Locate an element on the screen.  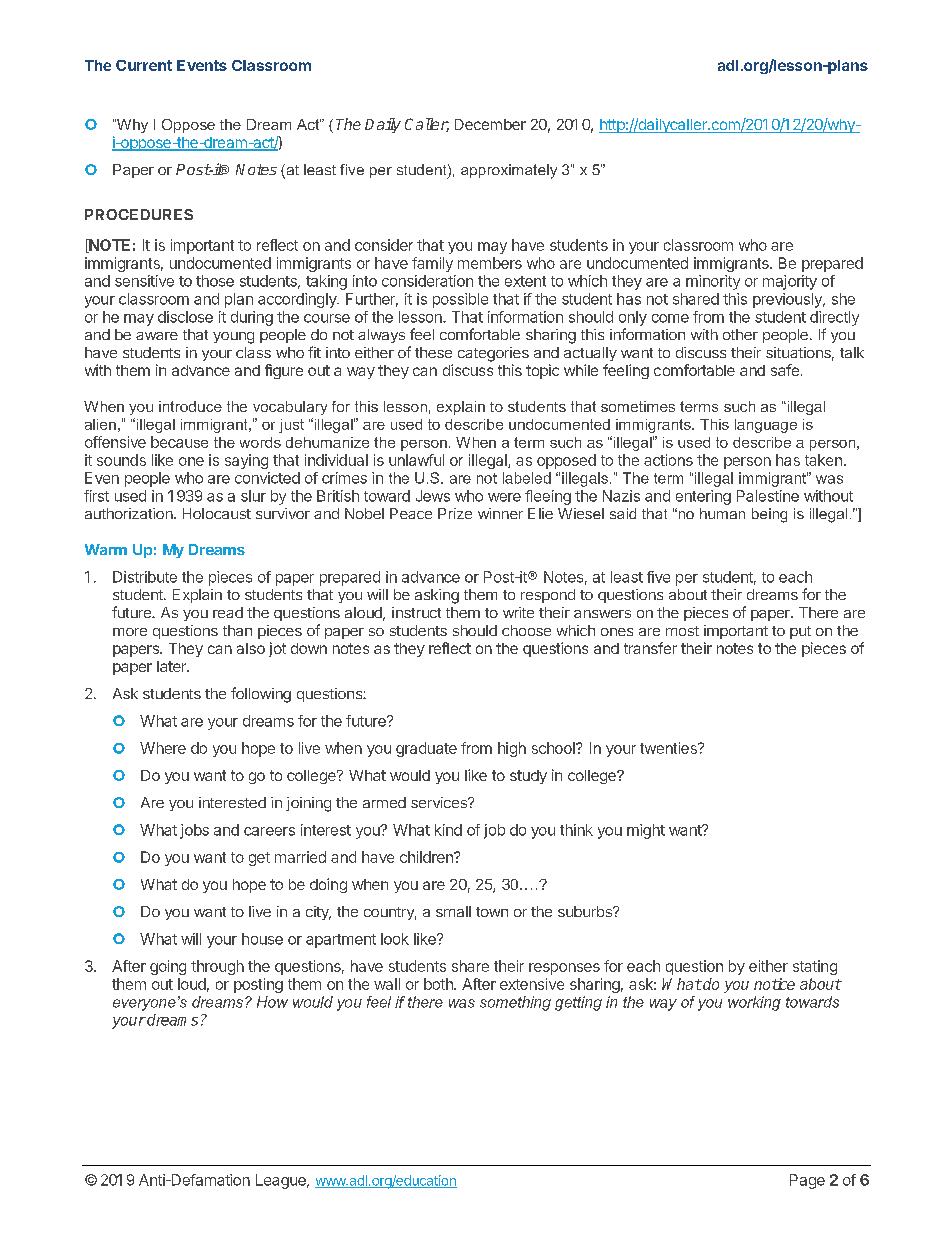
unlawful is located at coordinates (416, 460).
